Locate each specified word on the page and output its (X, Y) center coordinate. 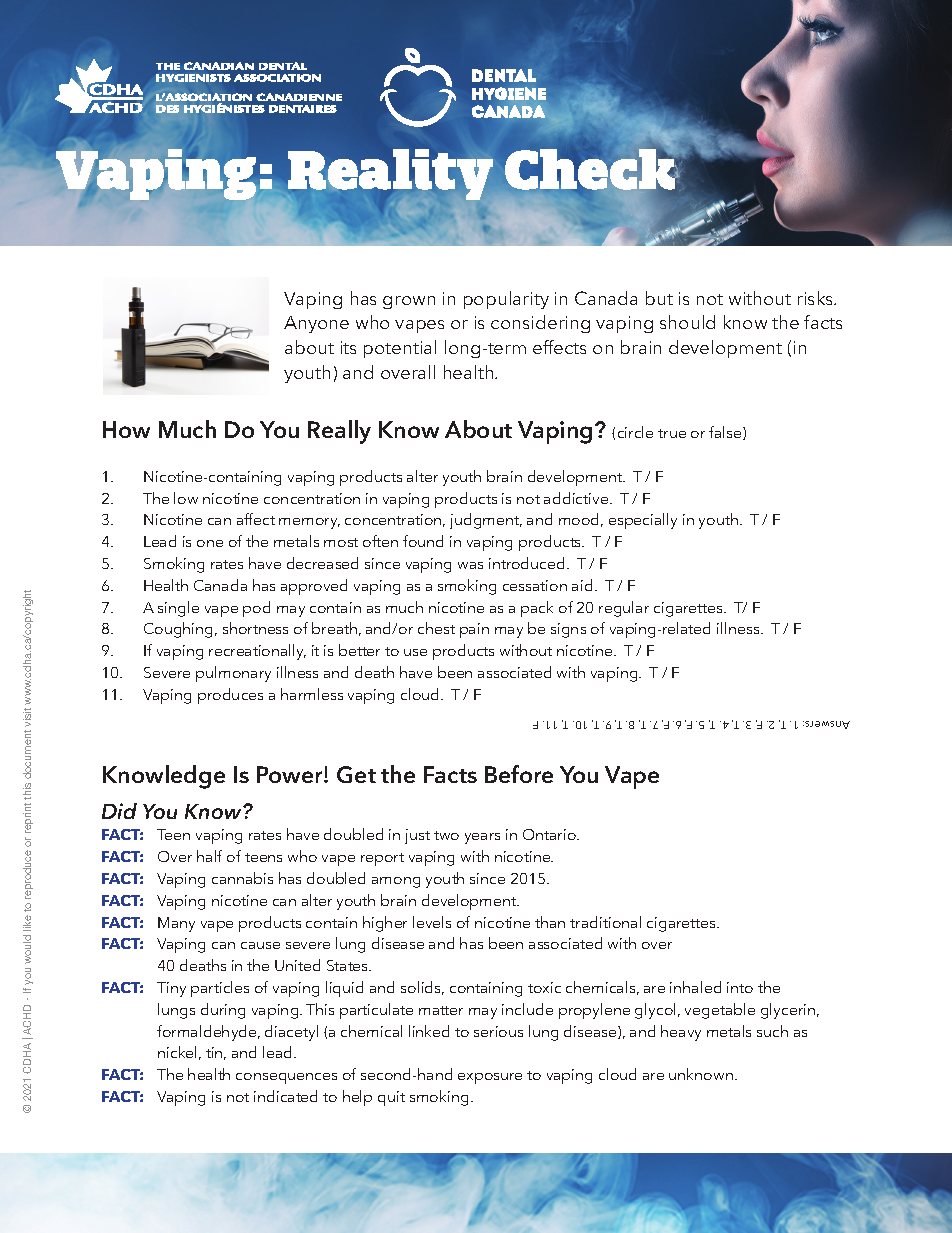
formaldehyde (208, 1033)
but (659, 298)
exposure (490, 1078)
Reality (392, 176)
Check (591, 169)
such (772, 1031)
